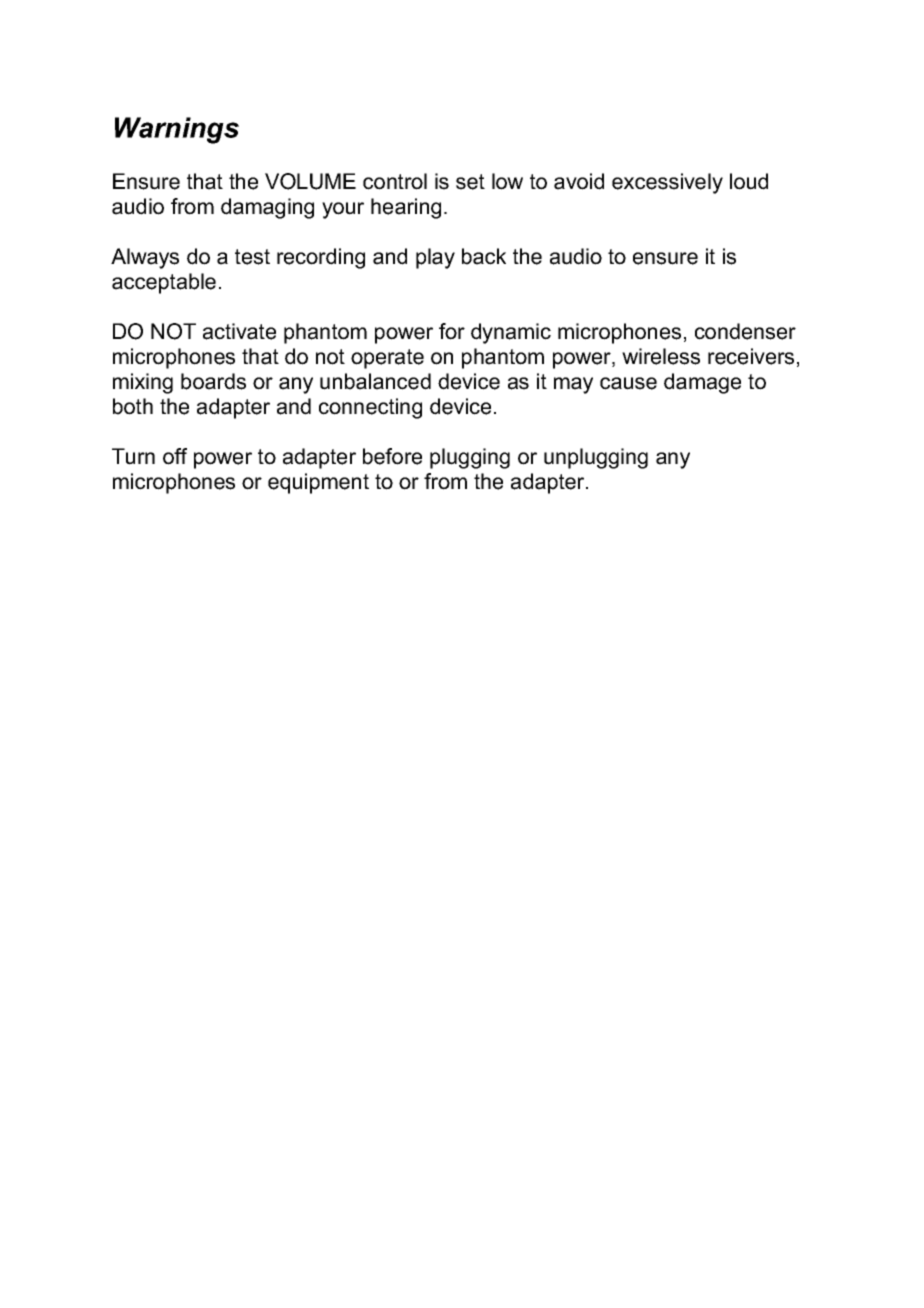 This screenshot has width=924, height=1308. Describe the element at coordinates (239, 331) in the screenshot. I see `activate` at that location.
